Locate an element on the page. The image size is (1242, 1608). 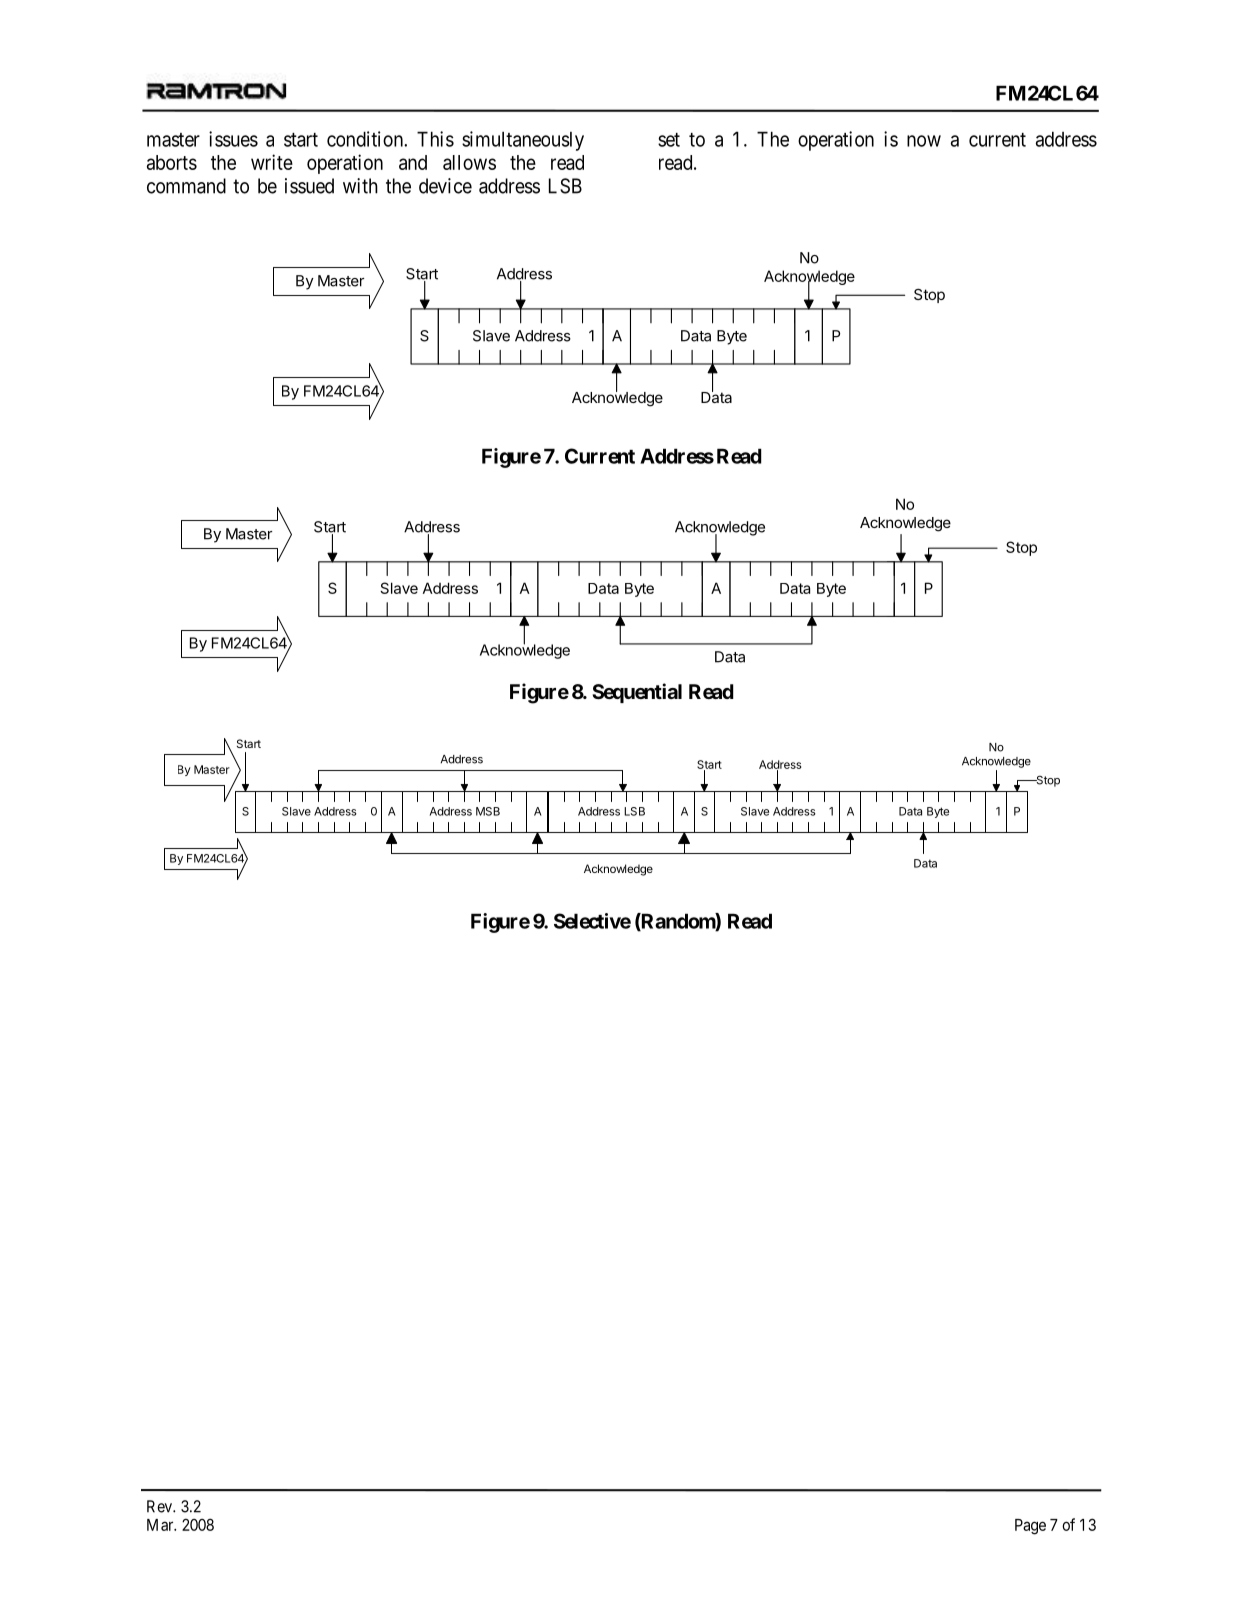
command is located at coordinates (186, 186).
